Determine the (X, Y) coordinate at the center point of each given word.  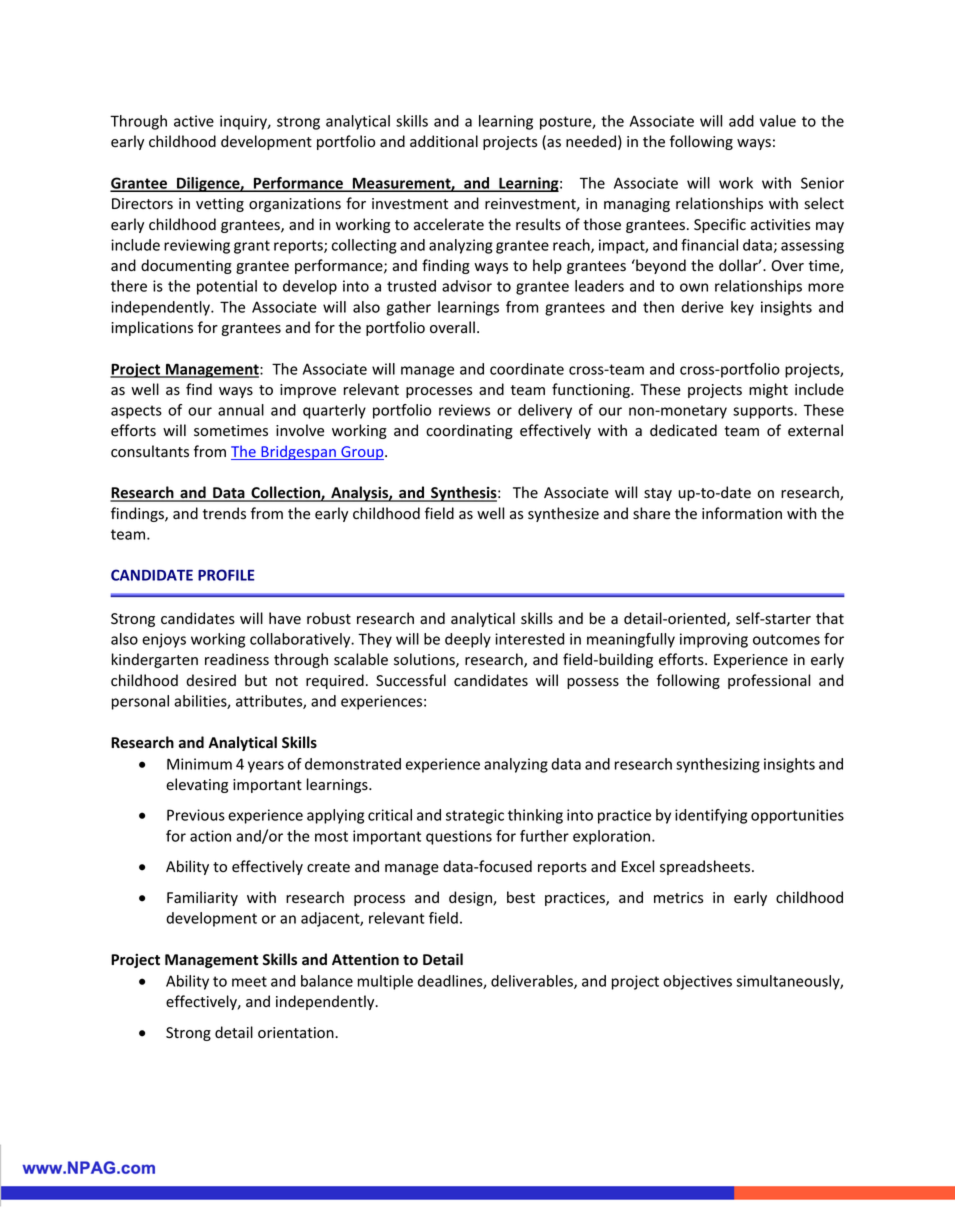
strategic (475, 816)
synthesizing (718, 765)
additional (444, 141)
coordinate (527, 369)
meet (249, 981)
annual (241, 410)
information (742, 513)
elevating (197, 785)
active (194, 121)
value (778, 121)
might (768, 390)
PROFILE (226, 575)
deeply (468, 640)
